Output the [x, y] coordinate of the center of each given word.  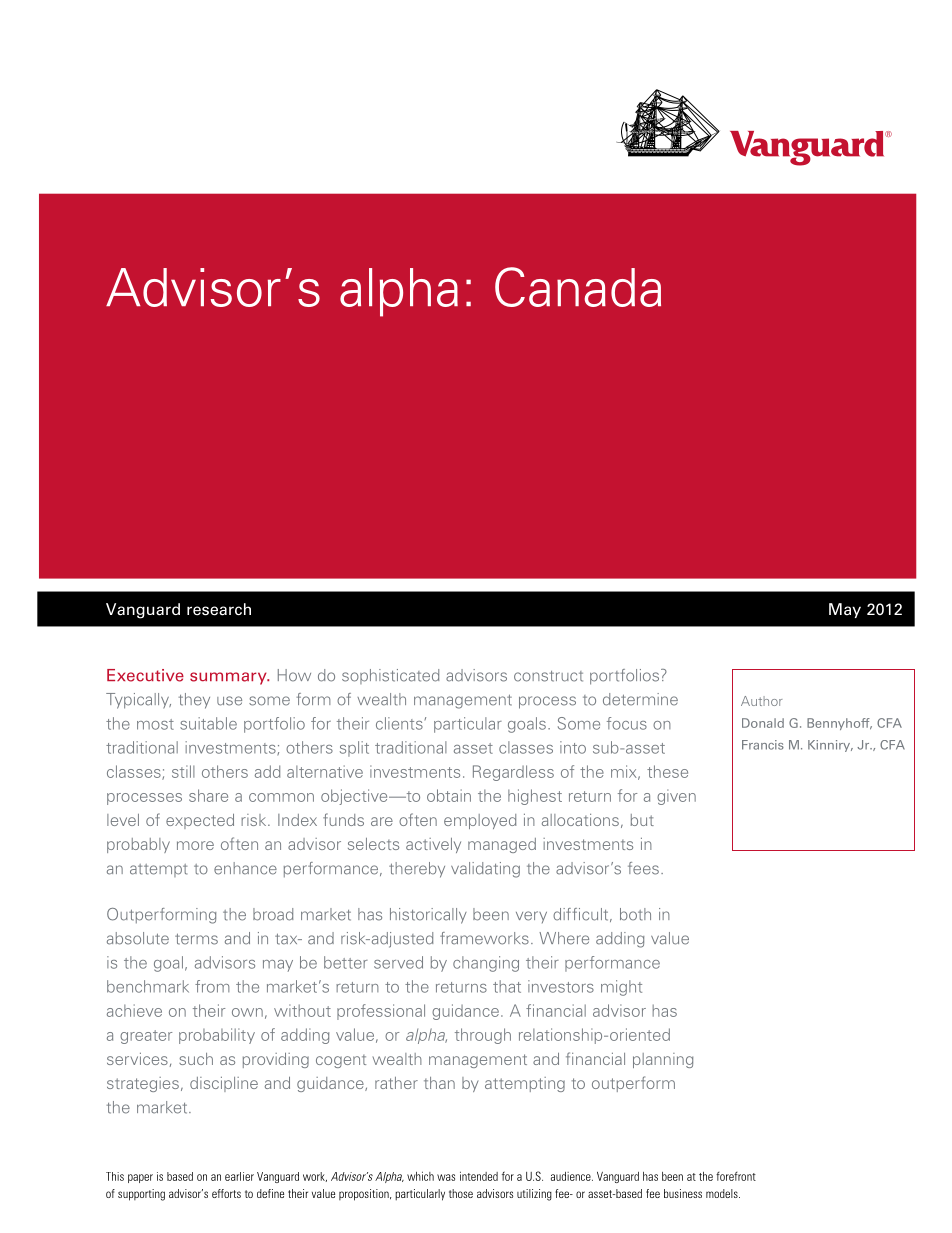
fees [643, 868]
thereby [417, 870]
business [683, 1193]
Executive [145, 675]
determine [640, 699]
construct [548, 676]
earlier [239, 1176]
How [294, 675]
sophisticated [390, 676]
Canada [578, 287]
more [195, 845]
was [446, 1177]
